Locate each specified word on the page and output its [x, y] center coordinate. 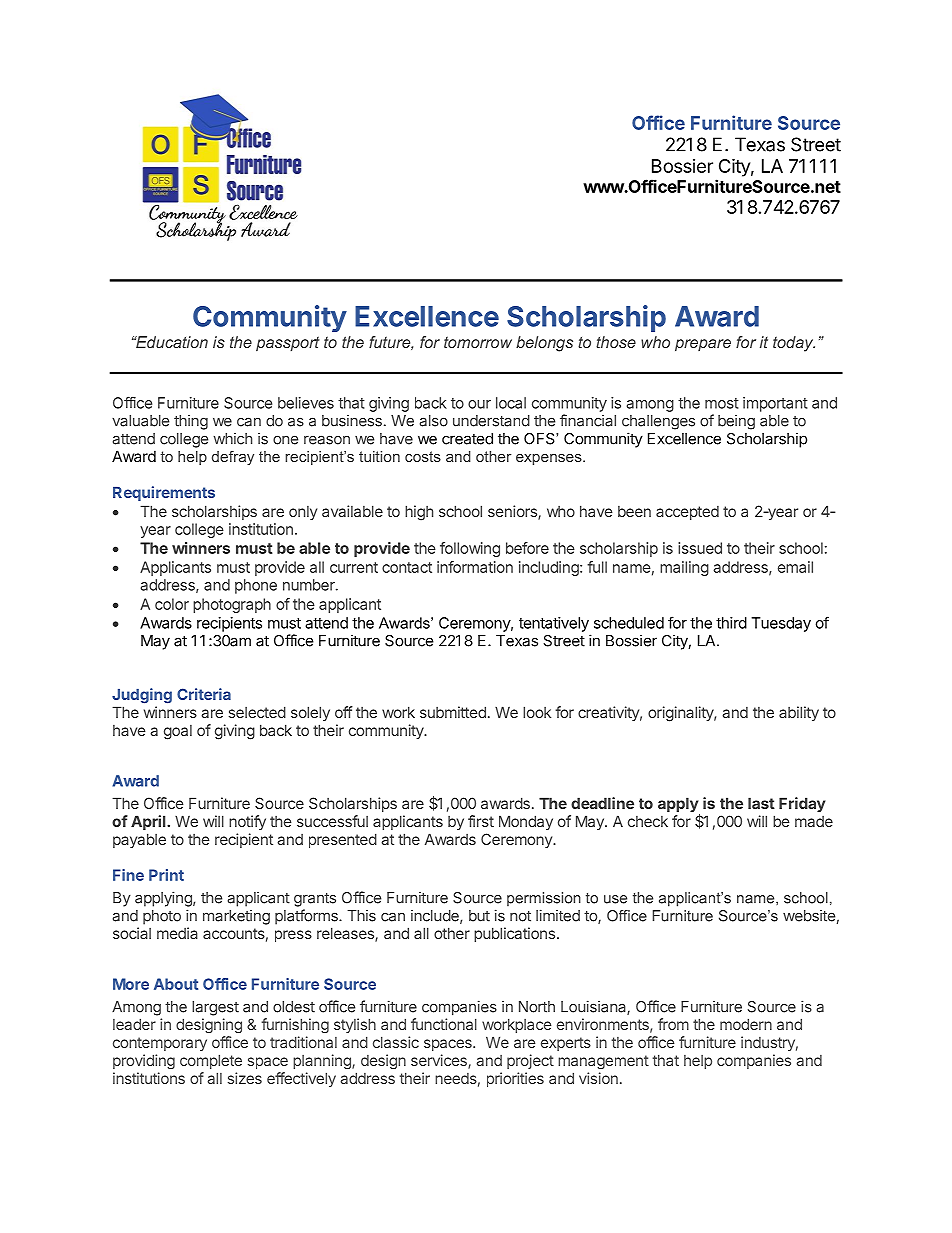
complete [211, 1061]
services [440, 1061]
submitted [453, 712]
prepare [703, 345]
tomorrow [478, 342]
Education [171, 342]
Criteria [204, 694]
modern [746, 1024]
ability [799, 713]
